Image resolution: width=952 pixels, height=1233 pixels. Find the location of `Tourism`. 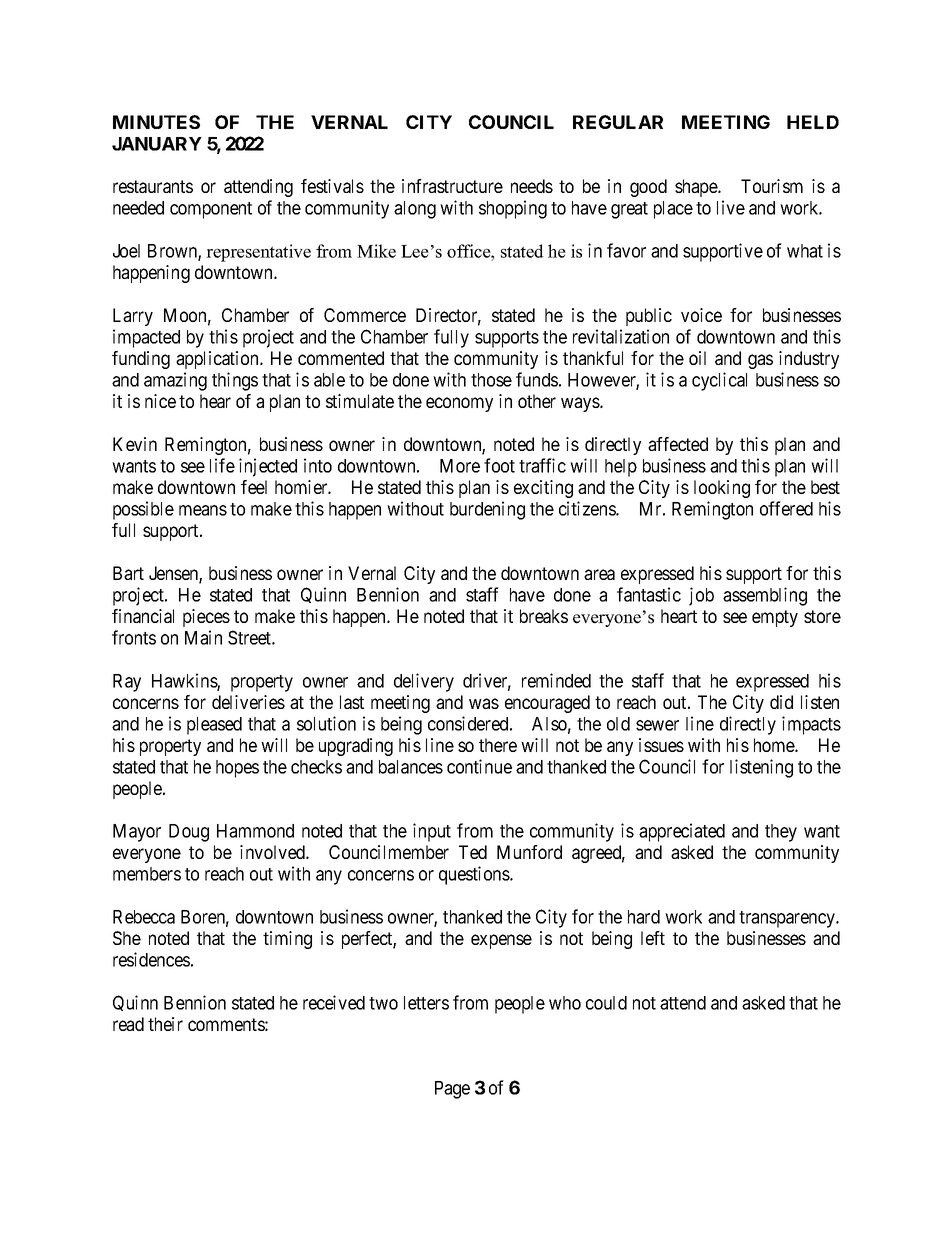

Tourism is located at coordinates (772, 186).
